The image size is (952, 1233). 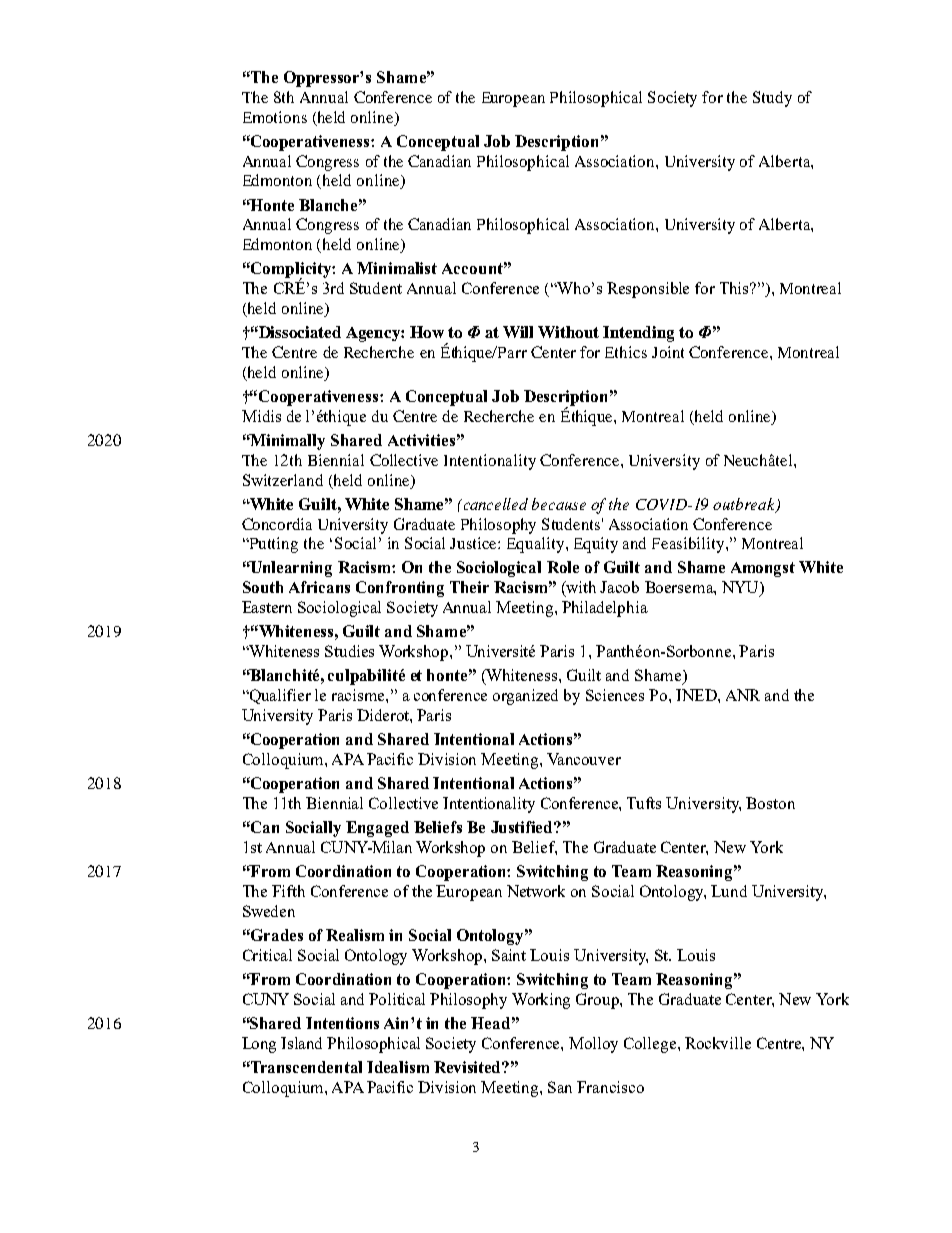 I want to click on Network, so click(x=536, y=891).
